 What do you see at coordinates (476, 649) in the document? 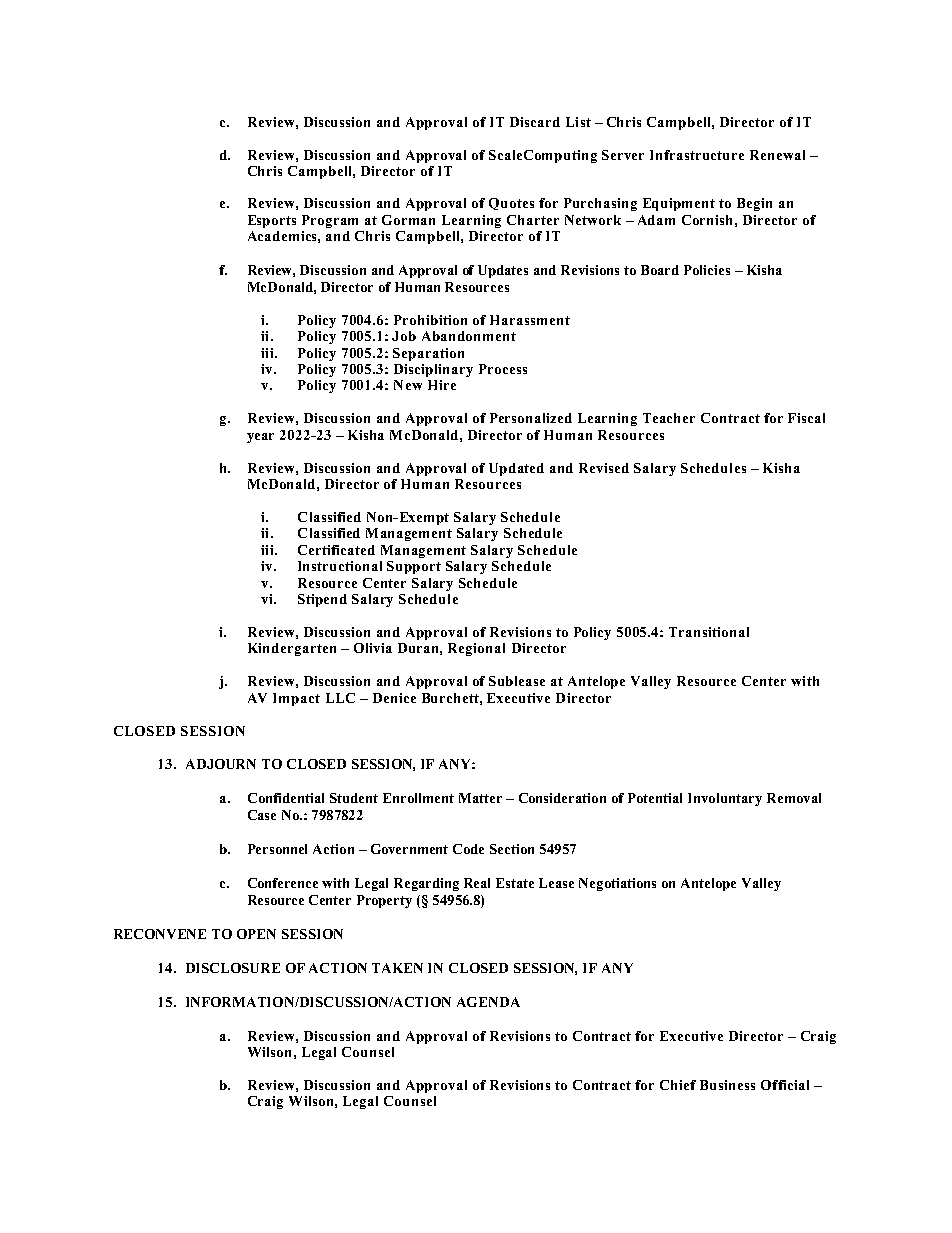
I see `Regional` at bounding box center [476, 649].
